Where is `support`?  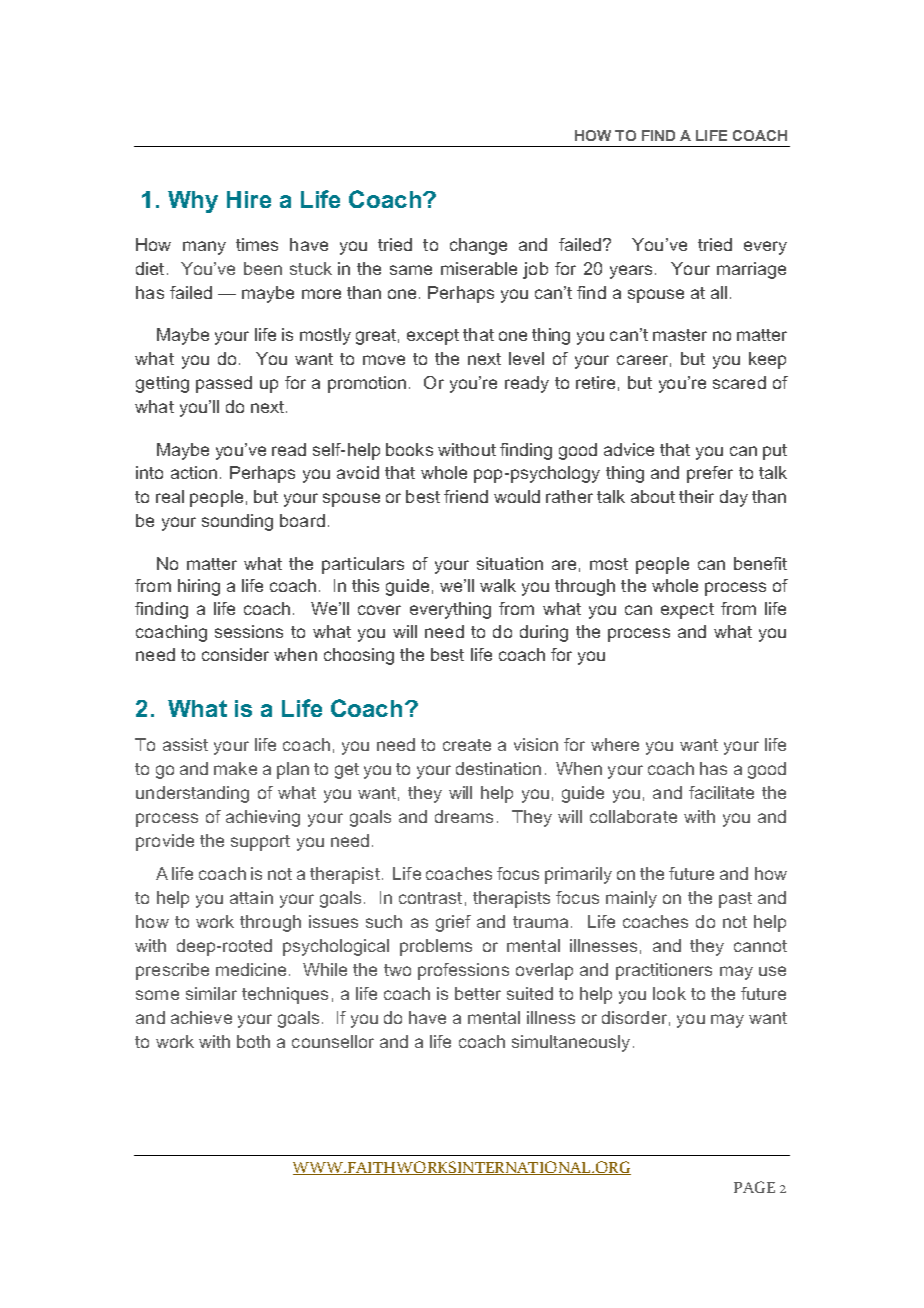 support is located at coordinates (260, 843).
